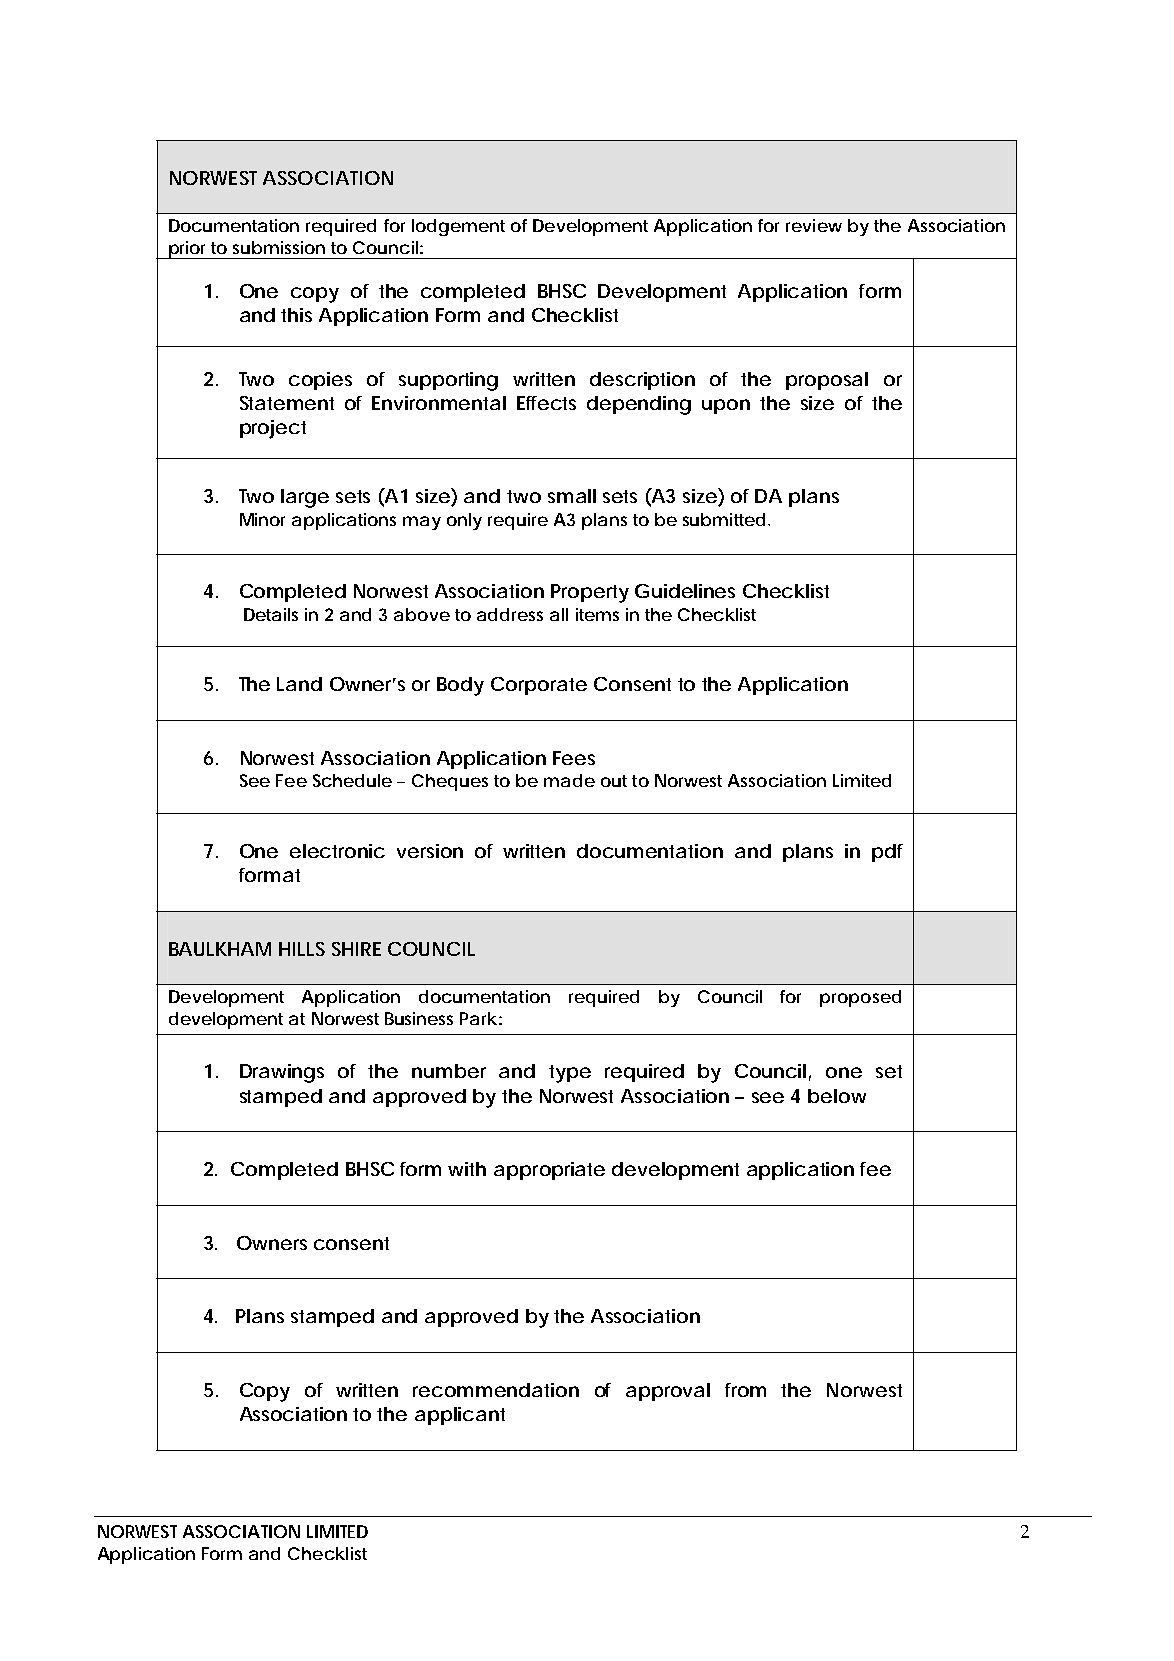 This screenshot has width=1174, height=1661. Describe the element at coordinates (337, 851) in the screenshot. I see `electronic` at that location.
